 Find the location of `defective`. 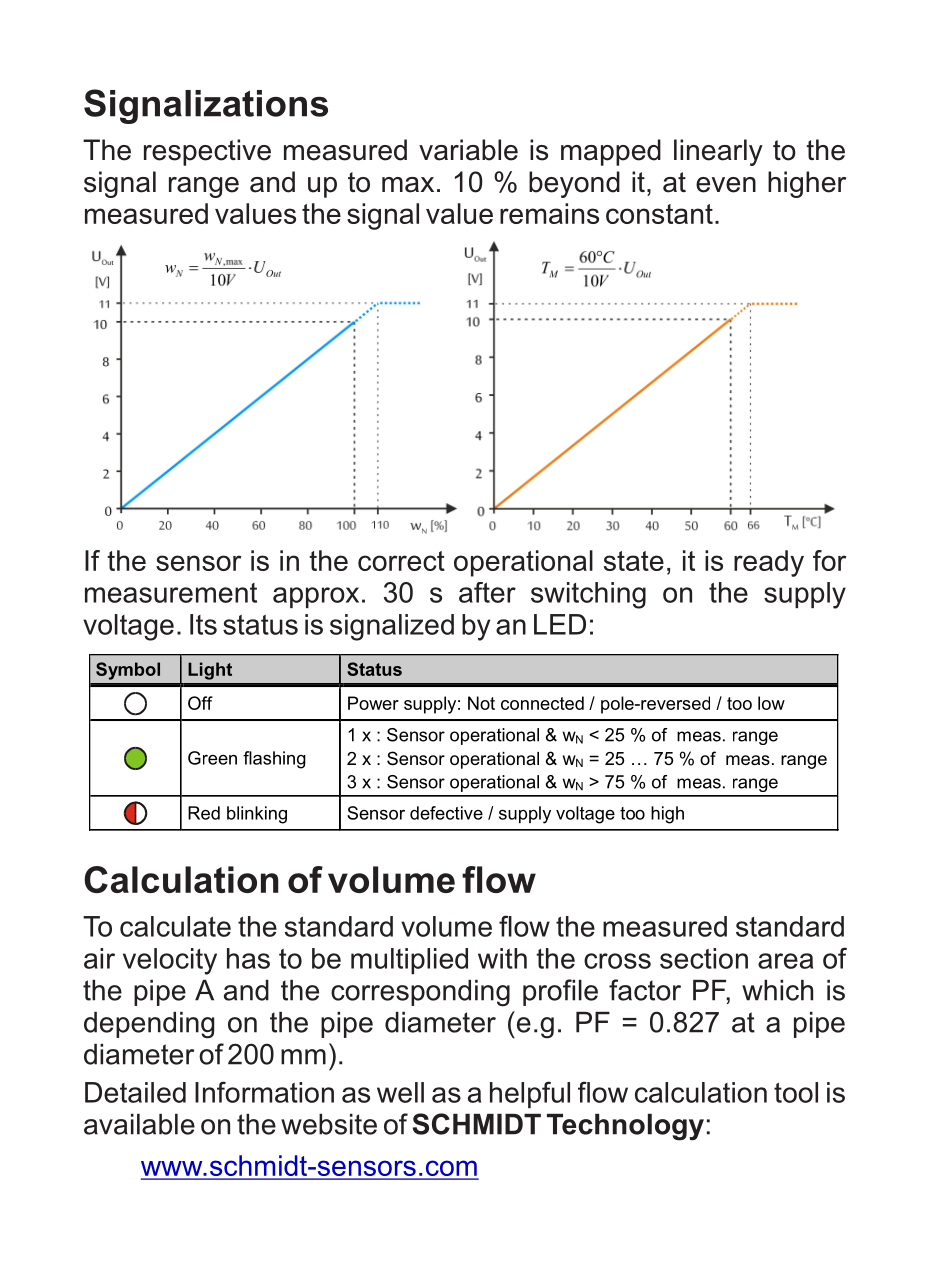

defective is located at coordinates (446, 813).
